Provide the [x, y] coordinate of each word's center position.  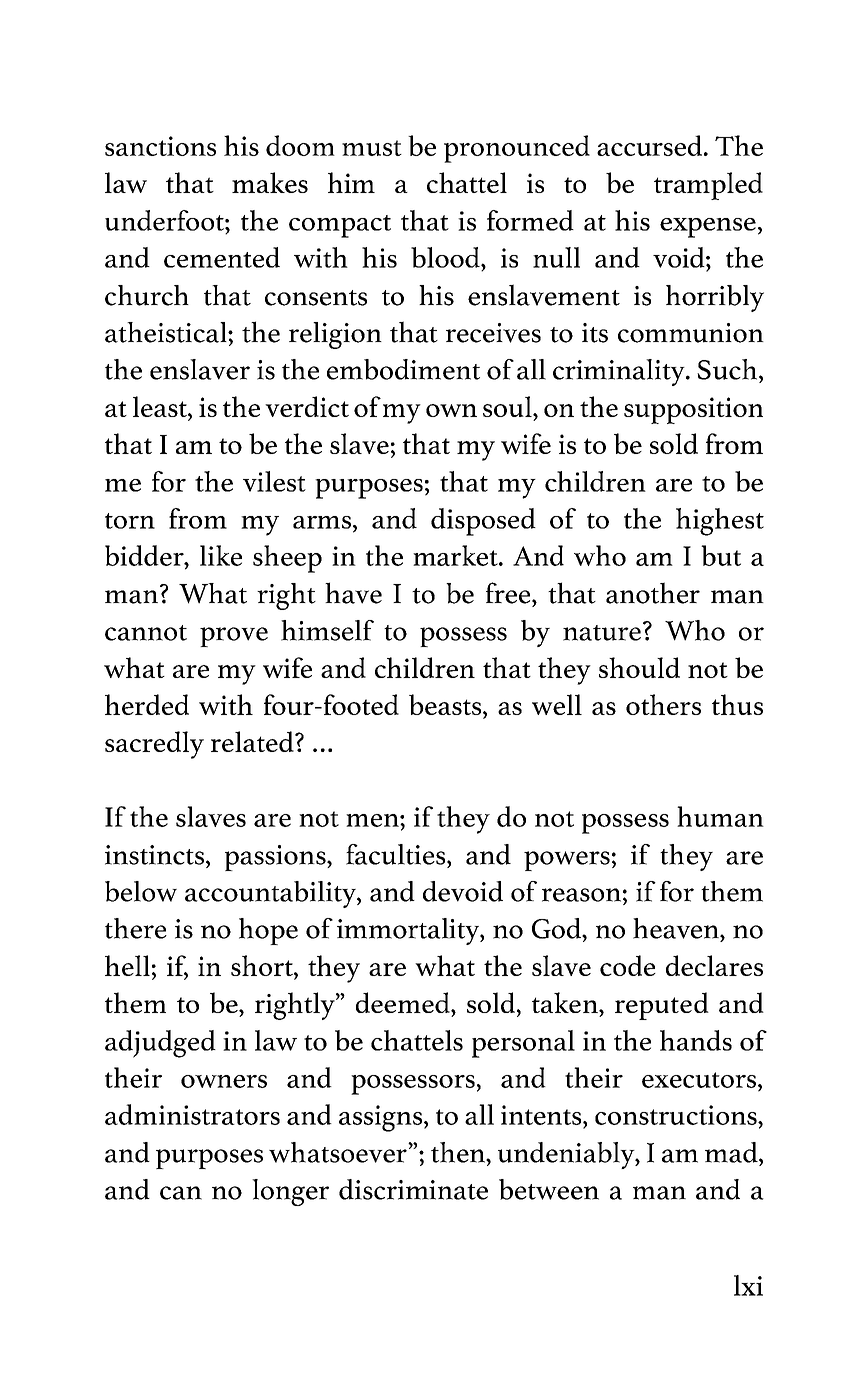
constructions [677, 1115]
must [372, 148]
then [459, 1152]
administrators [192, 1114]
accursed [649, 145]
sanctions [160, 146]
